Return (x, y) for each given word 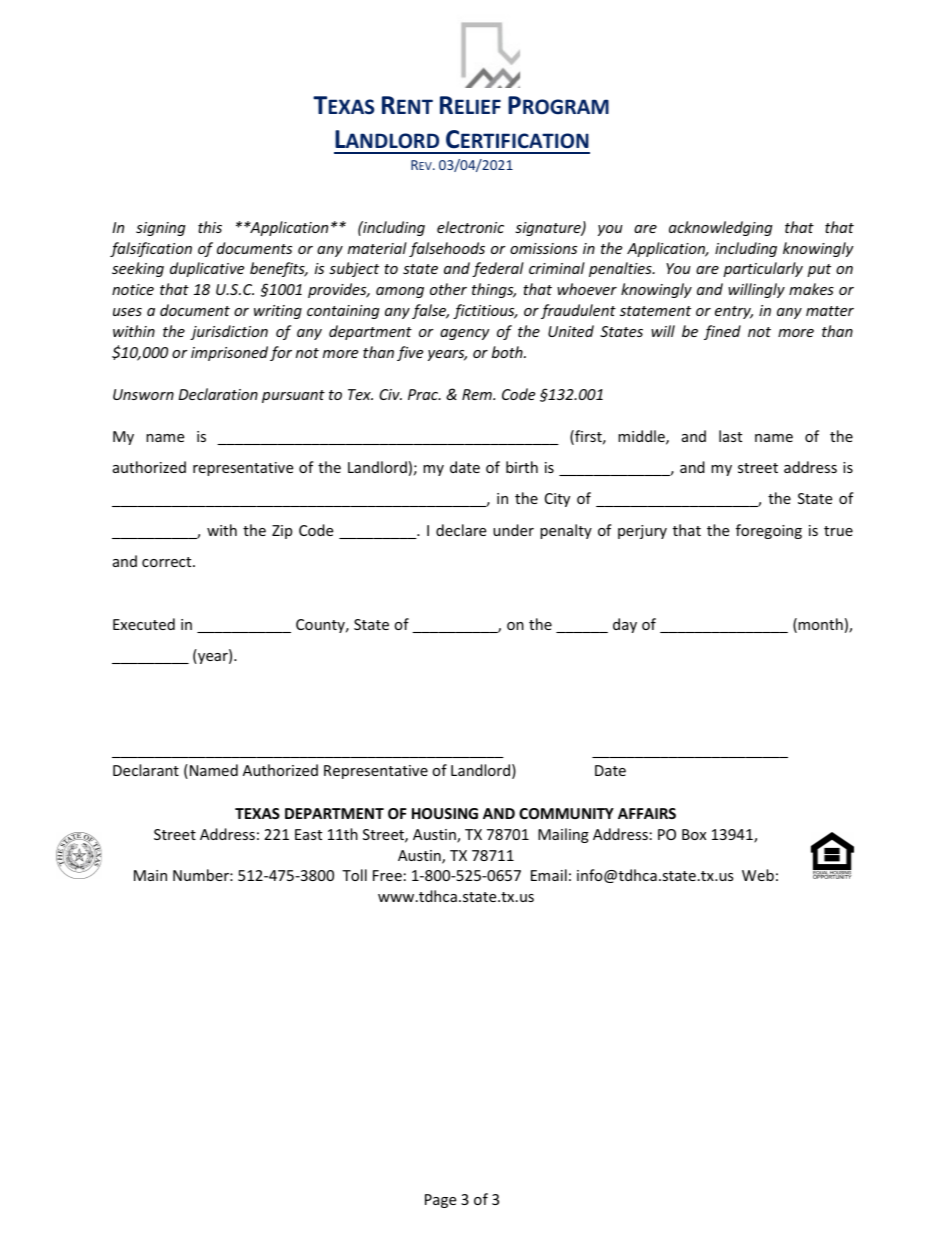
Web (758, 875)
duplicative (207, 269)
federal (498, 269)
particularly (763, 269)
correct (168, 562)
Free (387, 875)
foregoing (769, 531)
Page (440, 1201)
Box (694, 834)
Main (150, 875)
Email (549, 875)
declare (461, 530)
